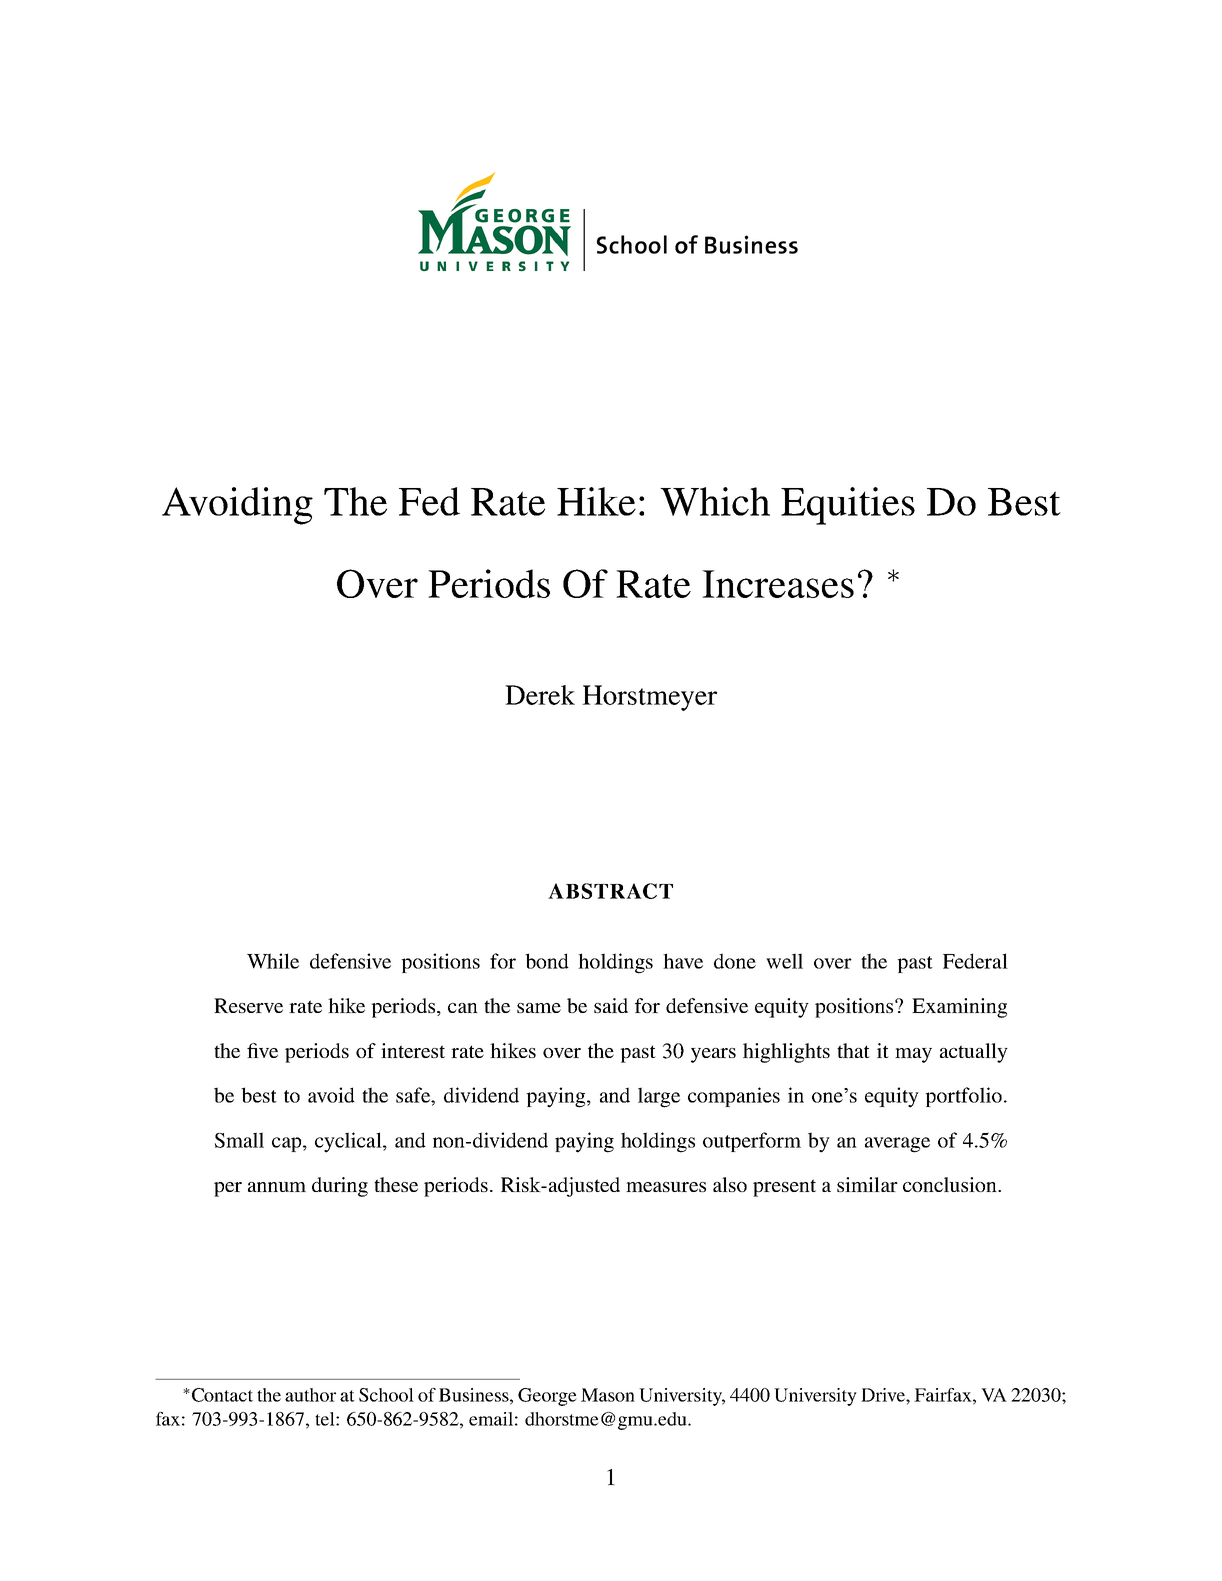 The image size is (1222, 1581). Describe the element at coordinates (715, 501) in the document. I see `Which` at that location.
